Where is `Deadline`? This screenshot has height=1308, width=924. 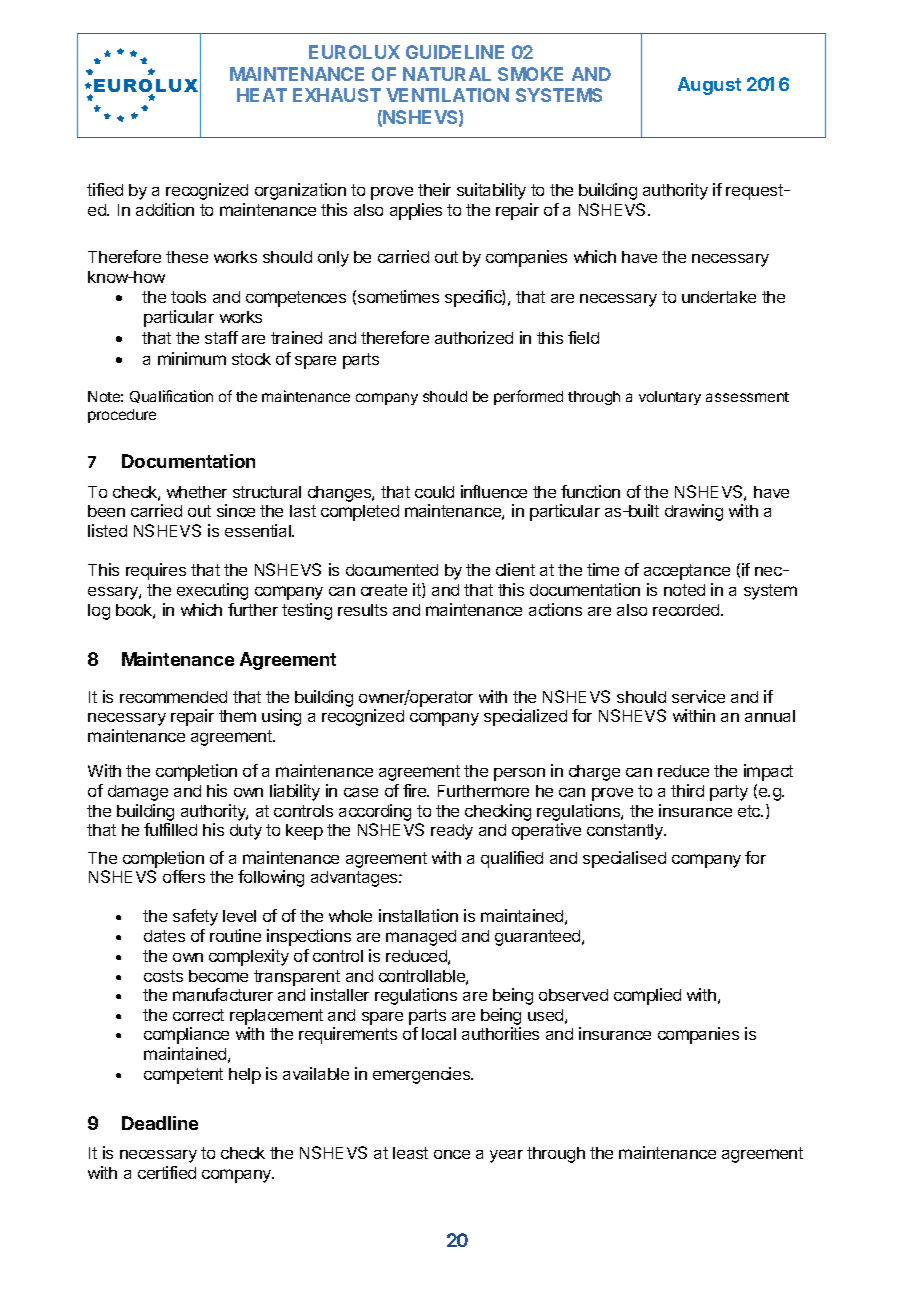 Deadline is located at coordinates (160, 1123).
